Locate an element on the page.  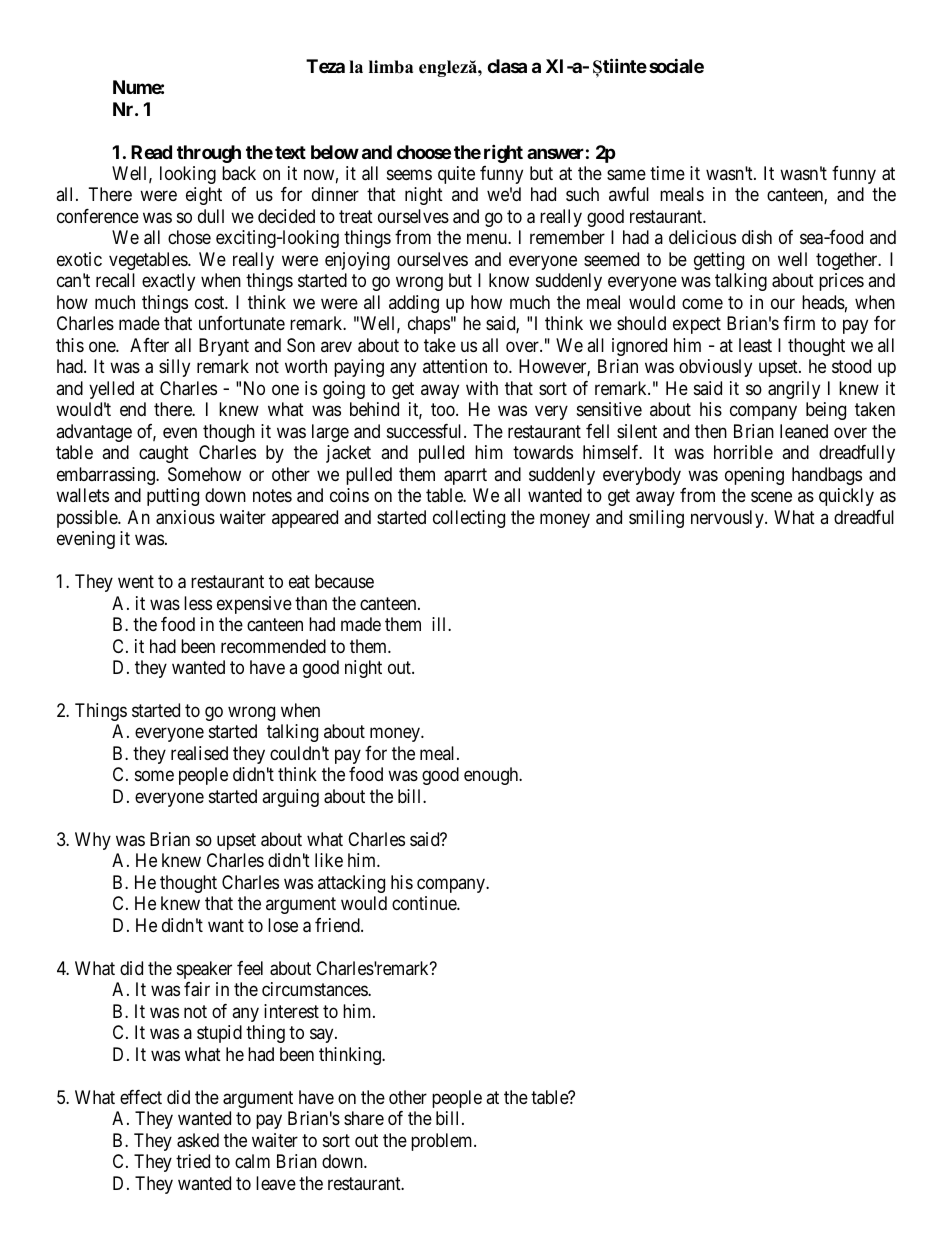
problem is located at coordinates (443, 1142).
